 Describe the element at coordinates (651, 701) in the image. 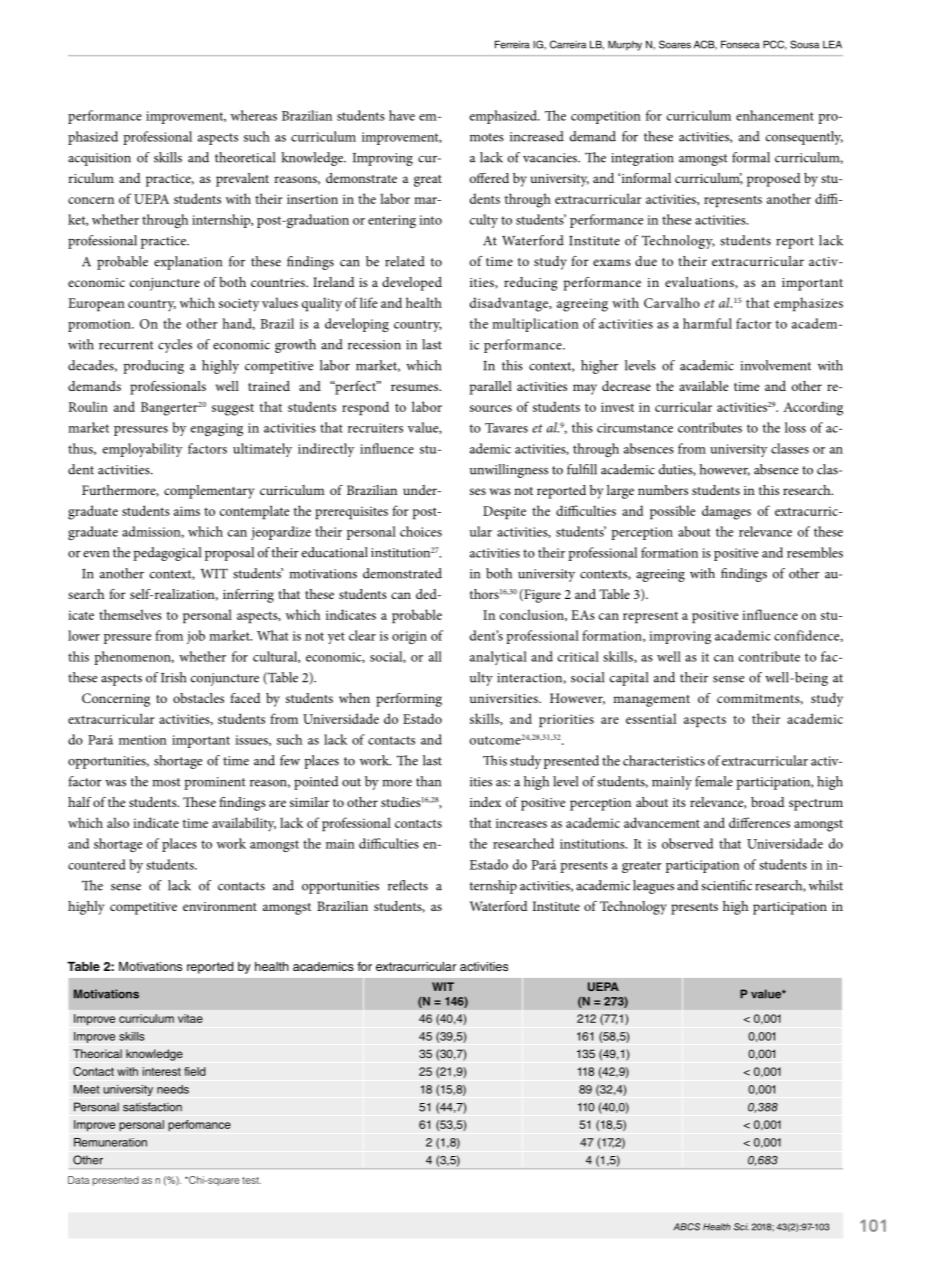

I see `management` at that location.
